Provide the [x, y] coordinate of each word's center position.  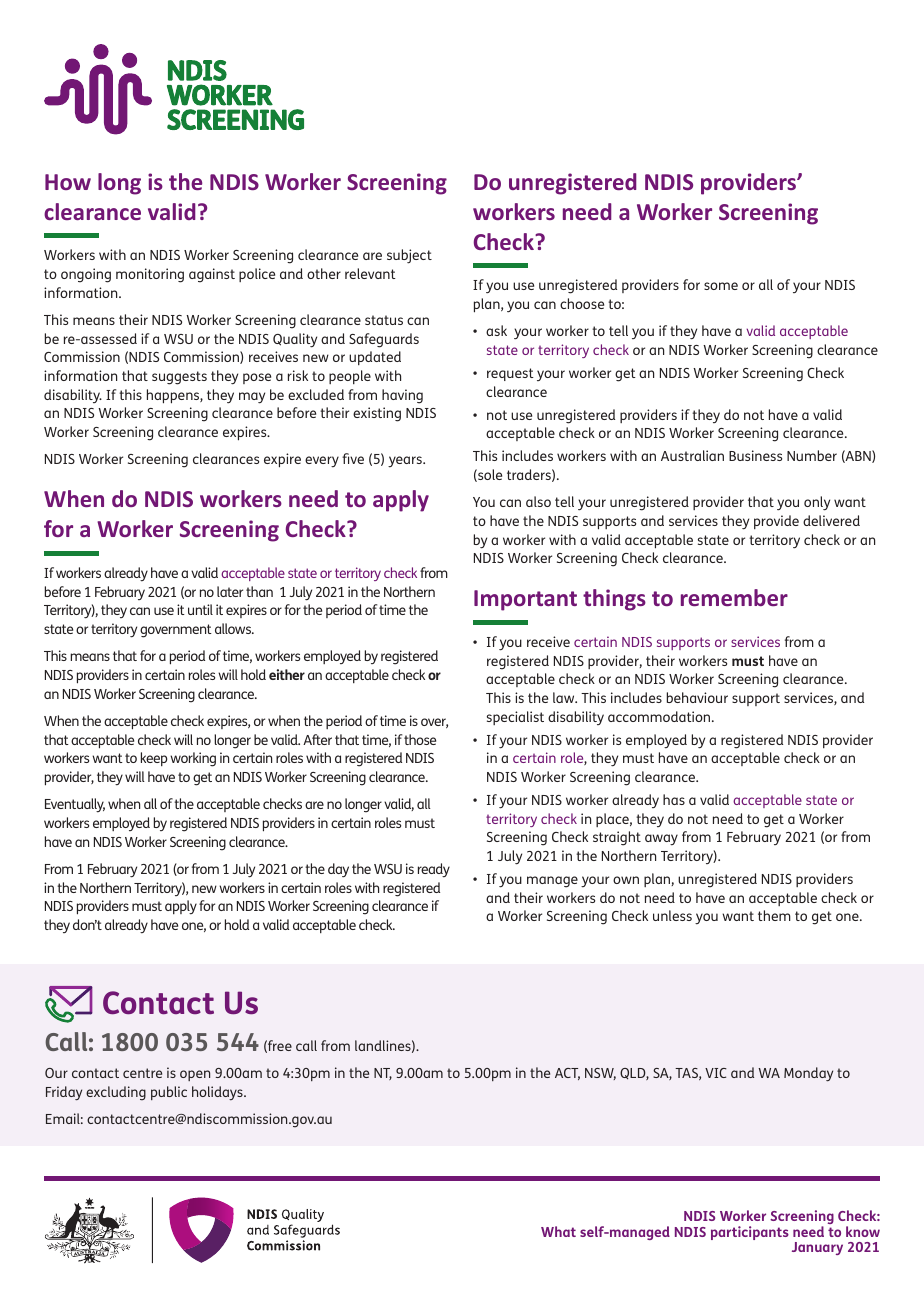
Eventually [75, 805]
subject [409, 256]
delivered [831, 520]
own [626, 880]
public [169, 1093]
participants [750, 1233]
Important [525, 600]
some [721, 286]
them [774, 915]
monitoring [150, 275]
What [558, 1231]
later [230, 591]
